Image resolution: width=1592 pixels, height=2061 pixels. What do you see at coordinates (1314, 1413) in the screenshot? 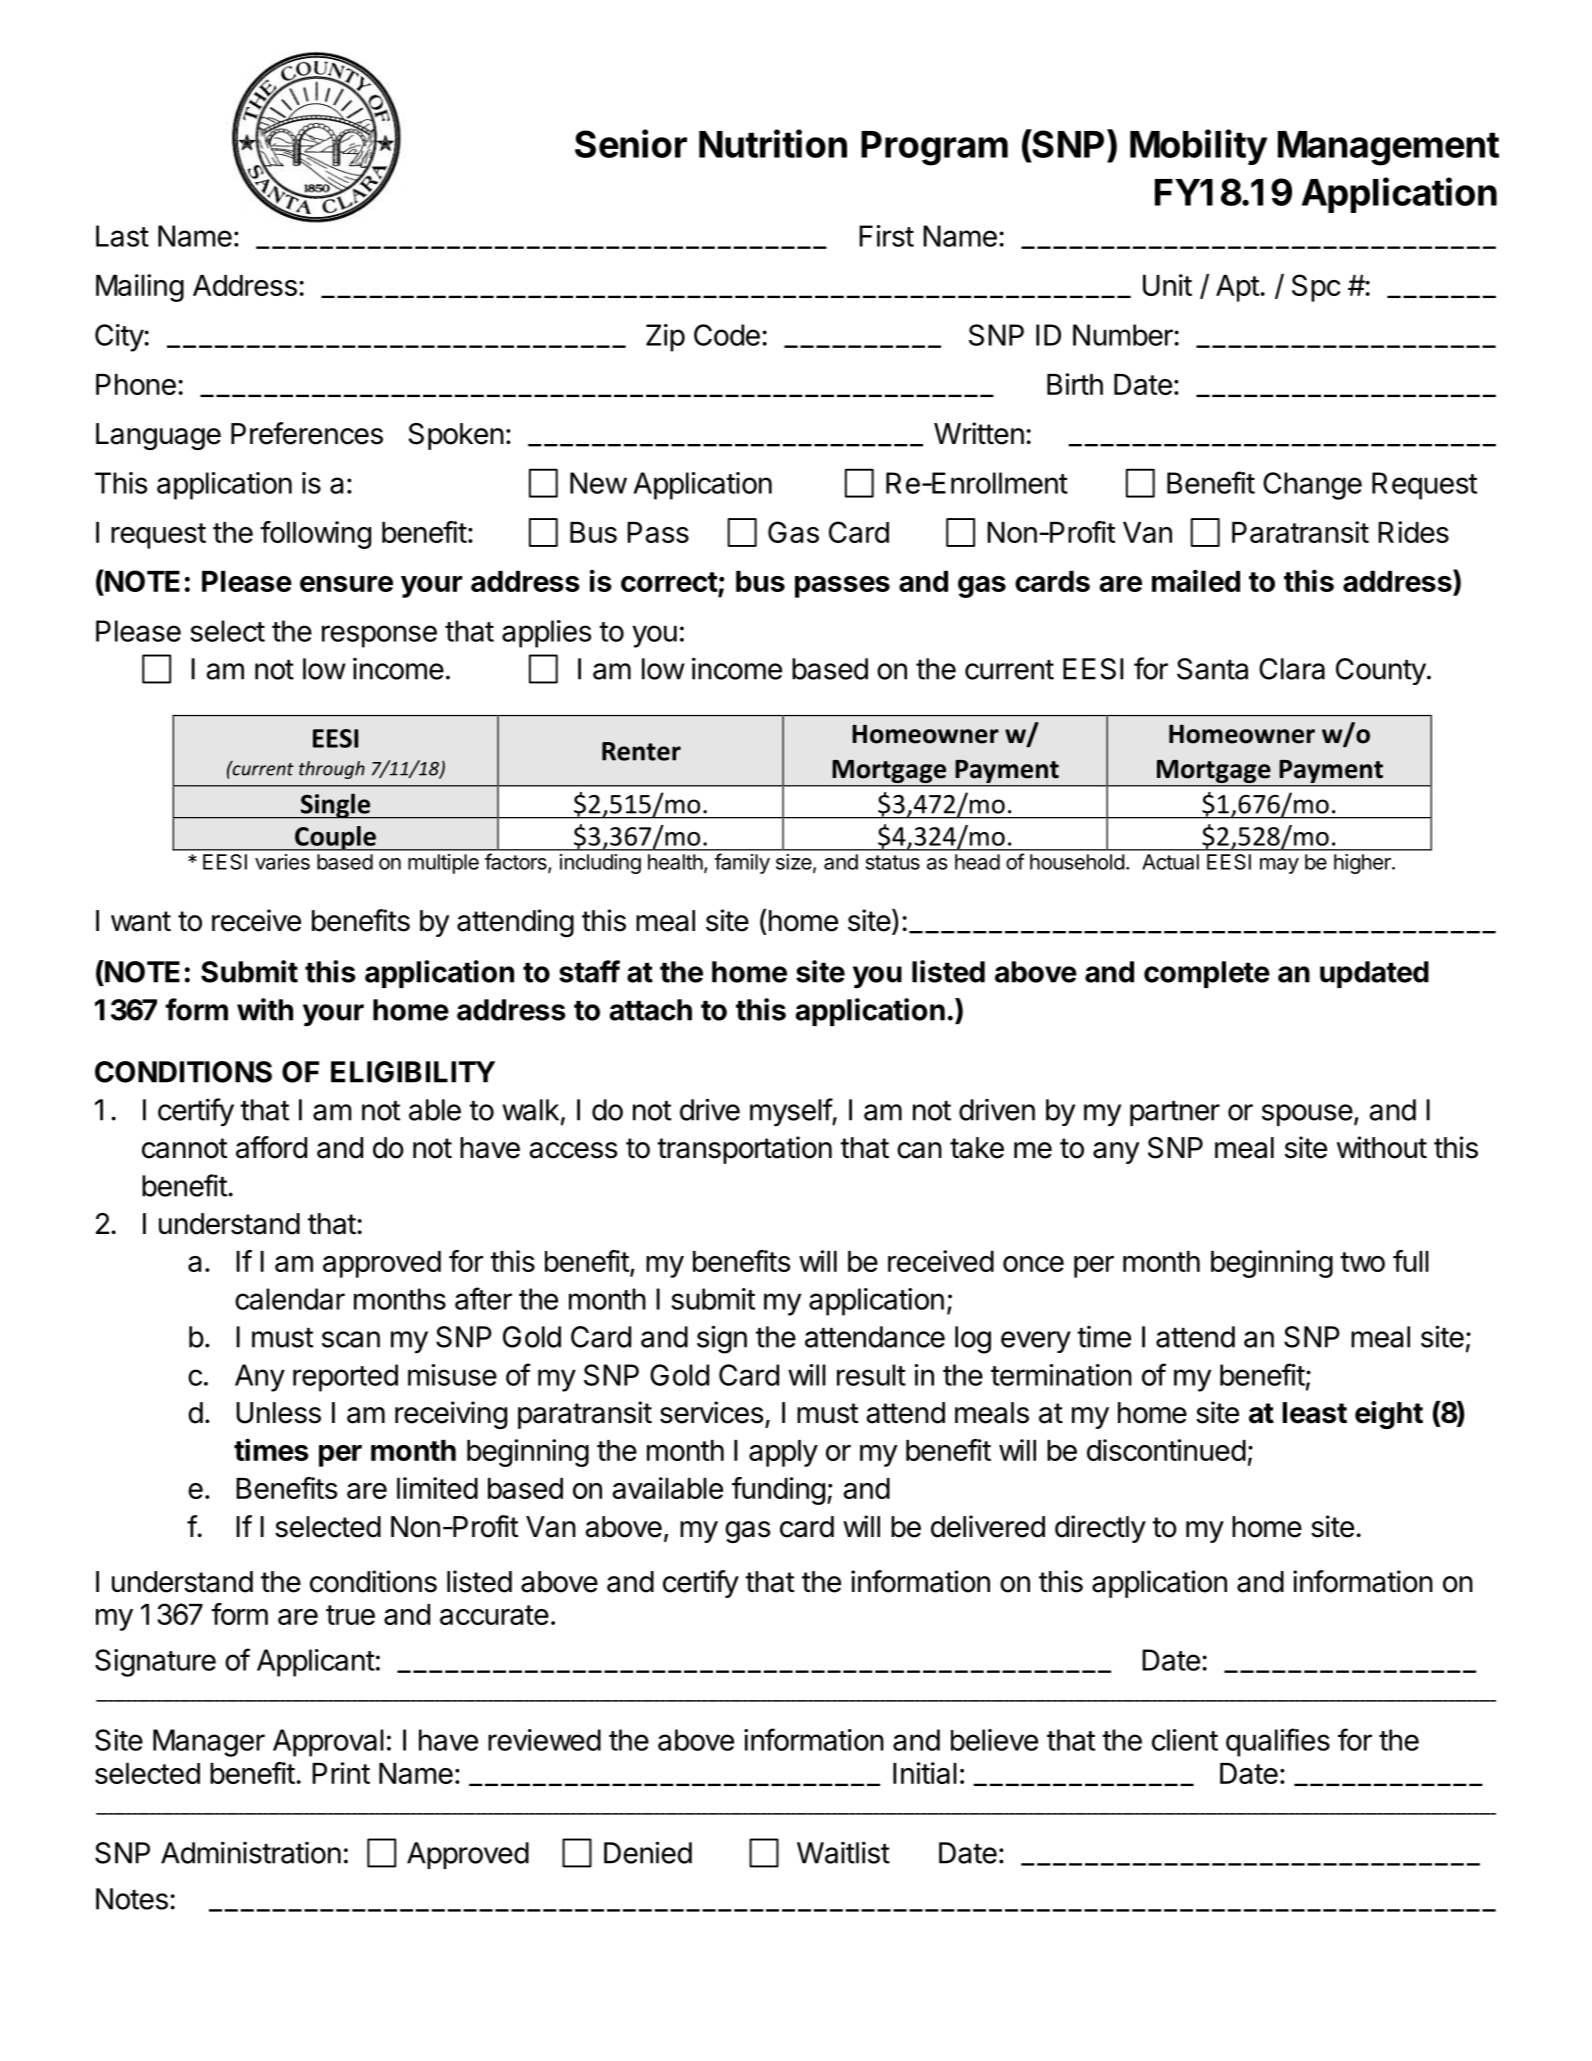
I see `least` at bounding box center [1314, 1413].
